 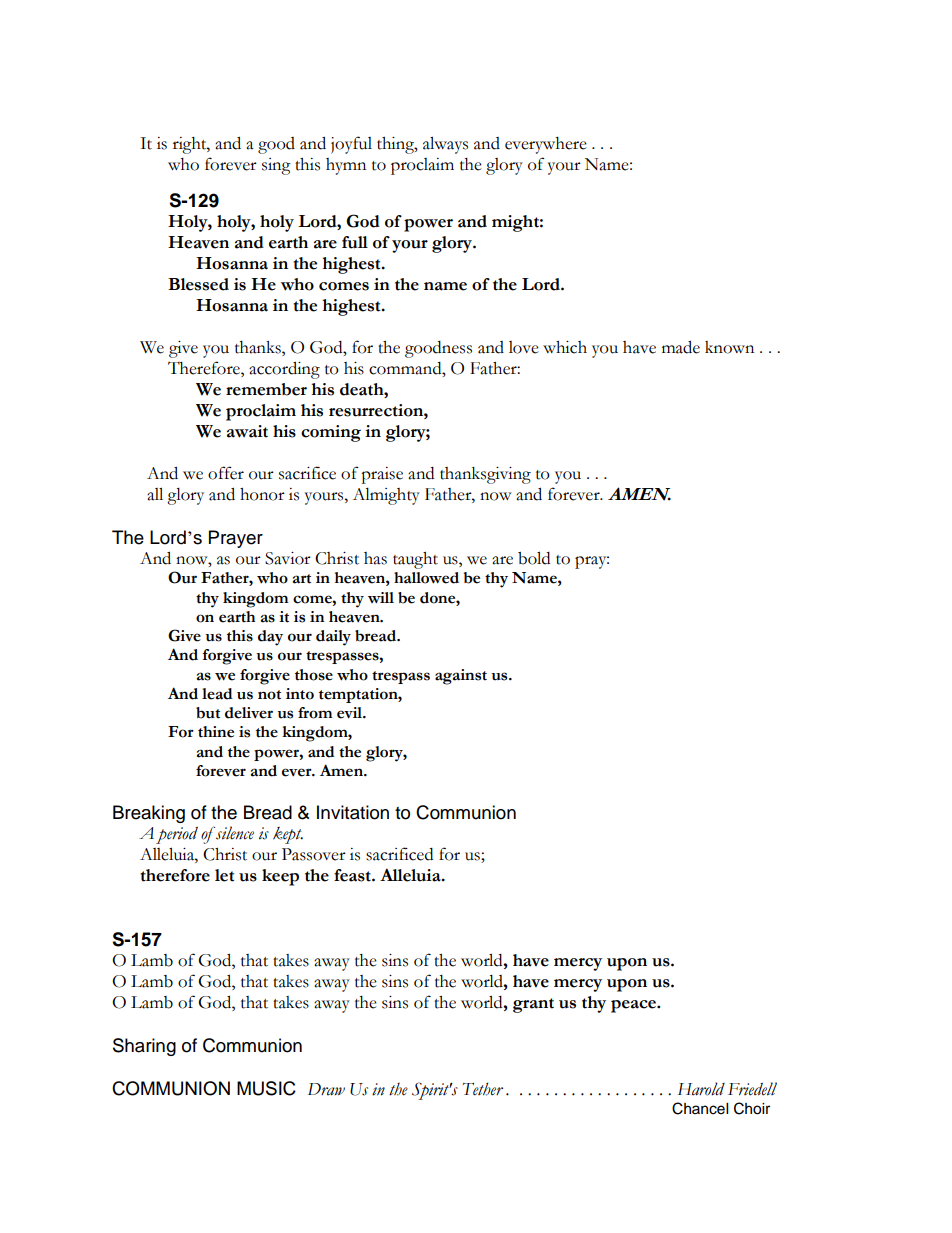 What do you see at coordinates (266, 389) in the page?
I see `remember` at bounding box center [266, 389].
